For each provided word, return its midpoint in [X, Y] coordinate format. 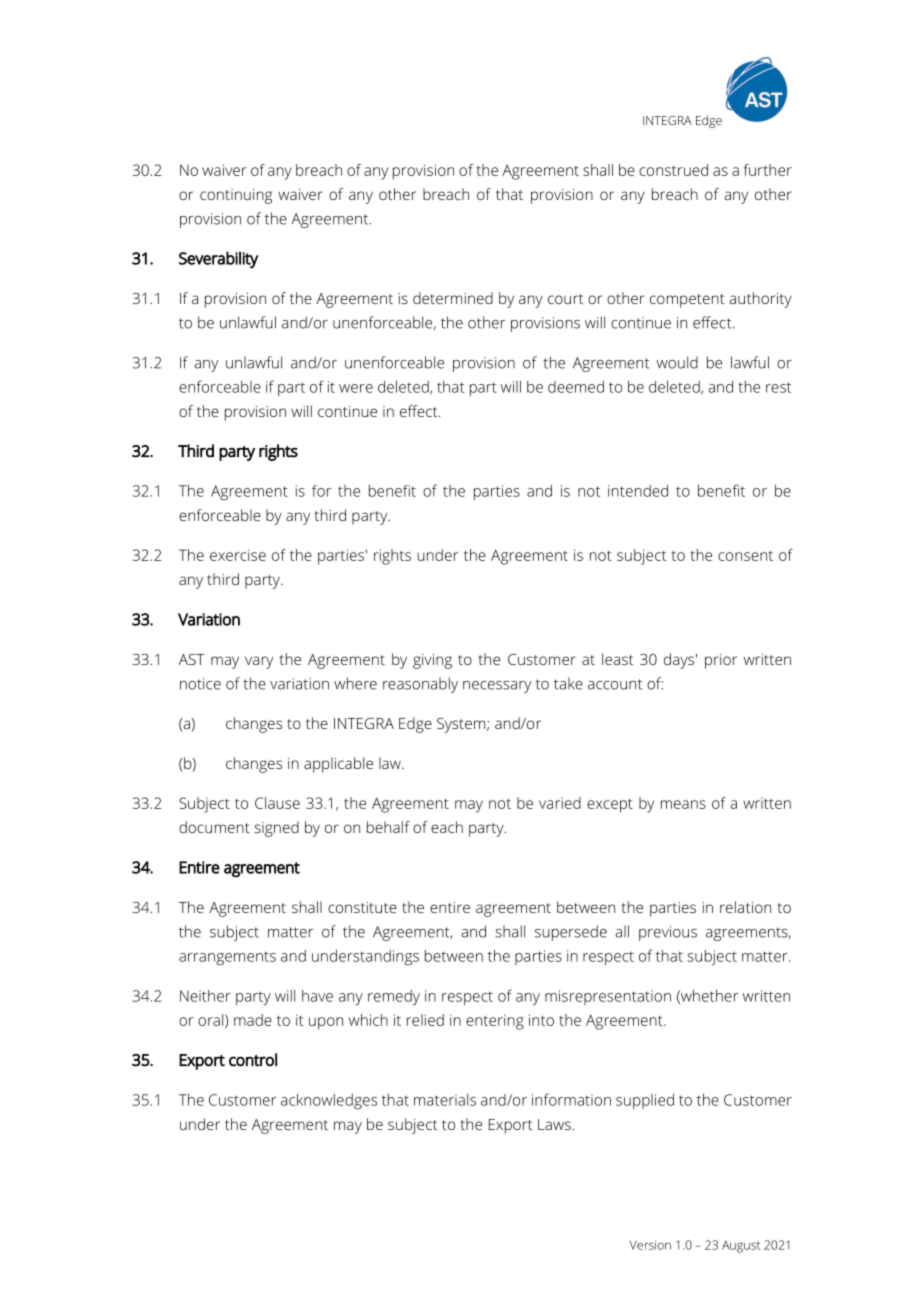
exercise [238, 555]
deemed [576, 387]
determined [453, 298]
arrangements [227, 958]
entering [495, 1022]
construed [673, 170]
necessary [497, 687]
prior [721, 661]
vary [259, 662]
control [253, 1060]
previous [668, 933]
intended [638, 491]
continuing [236, 196]
